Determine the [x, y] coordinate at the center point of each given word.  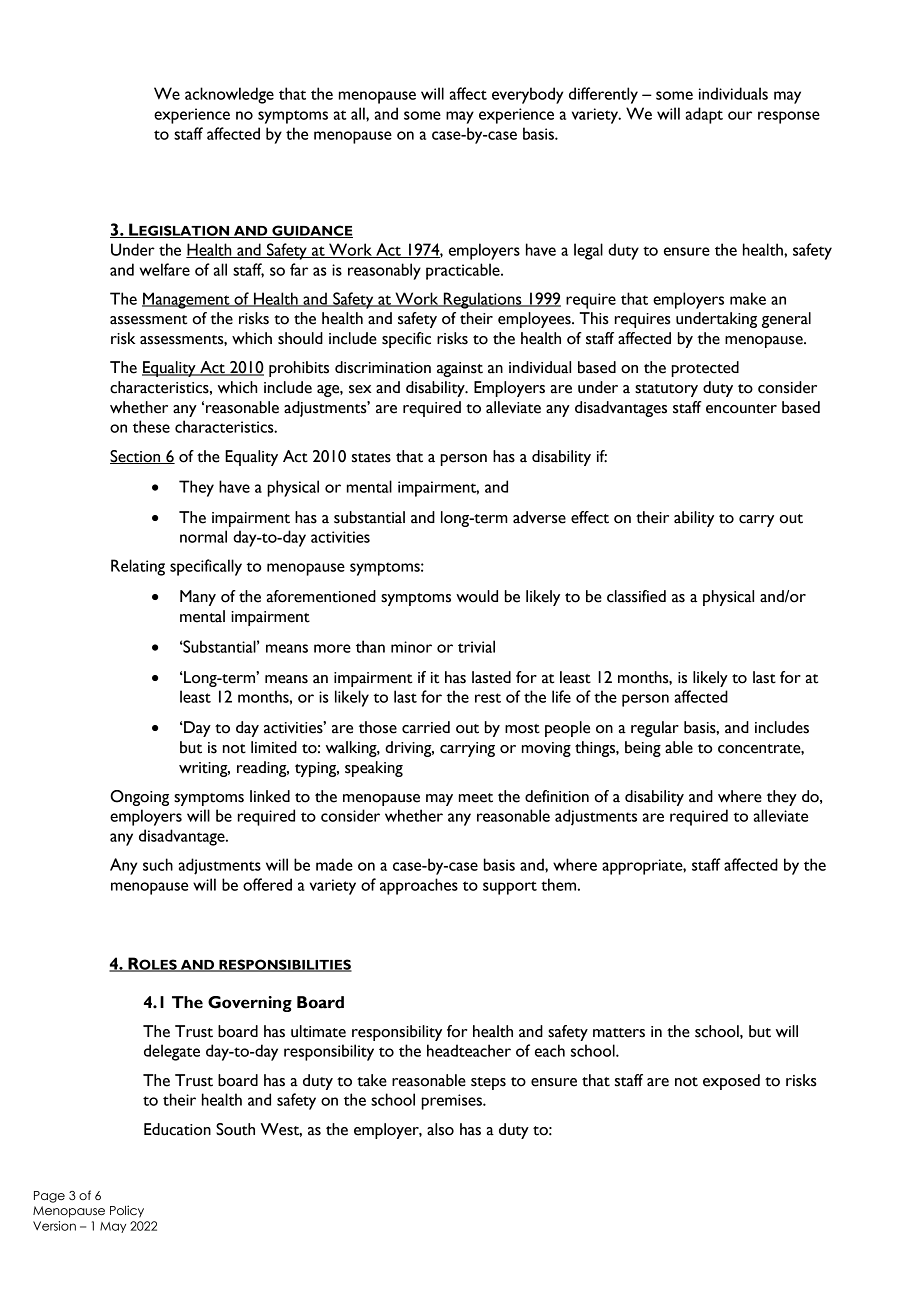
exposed [731, 1082]
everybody [528, 95]
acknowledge [229, 95]
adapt [704, 115]
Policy [127, 1211]
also [440, 1129]
